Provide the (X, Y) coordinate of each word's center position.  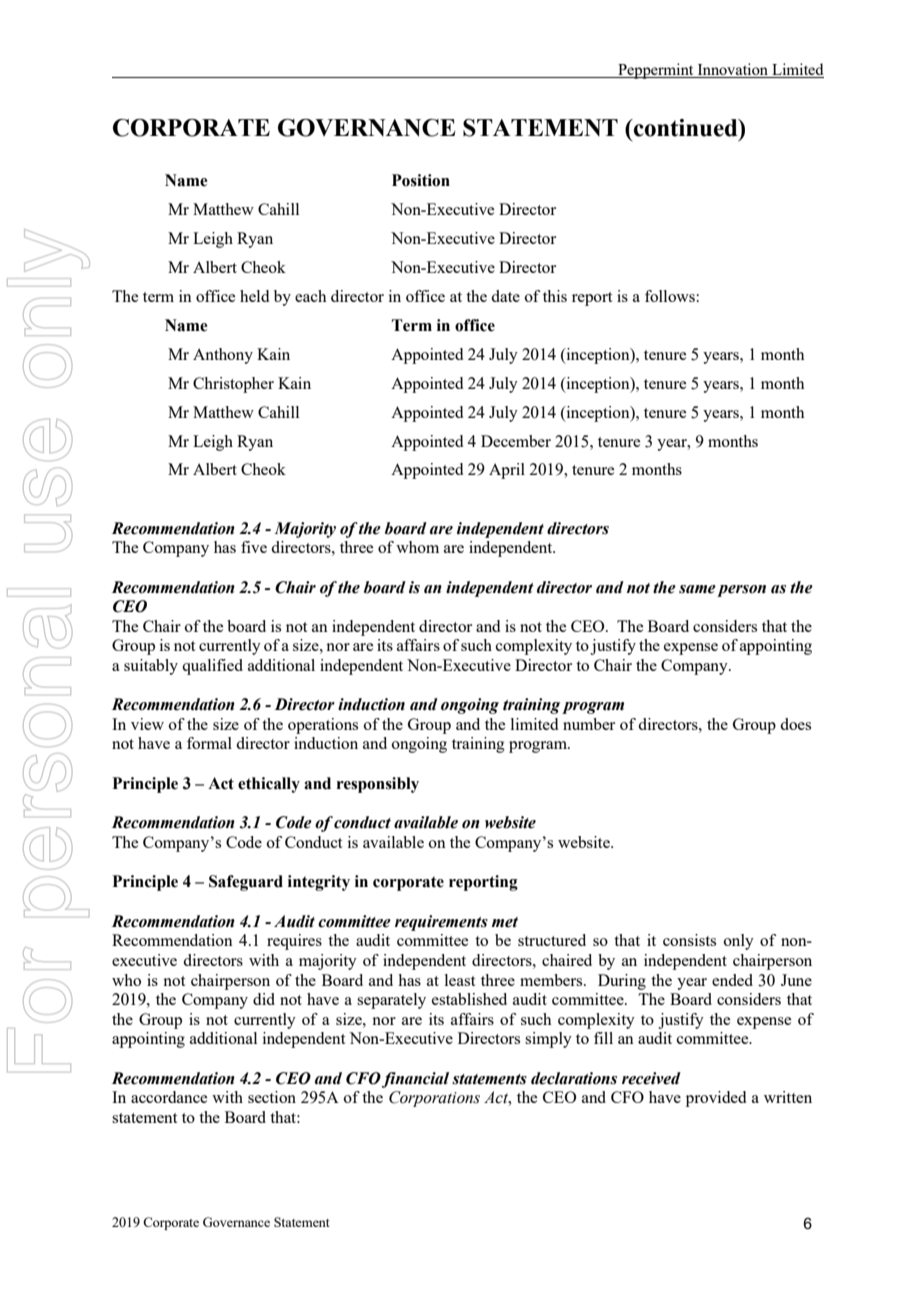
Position (421, 180)
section (272, 1097)
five (254, 547)
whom (417, 547)
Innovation (732, 70)
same (697, 589)
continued (685, 128)
